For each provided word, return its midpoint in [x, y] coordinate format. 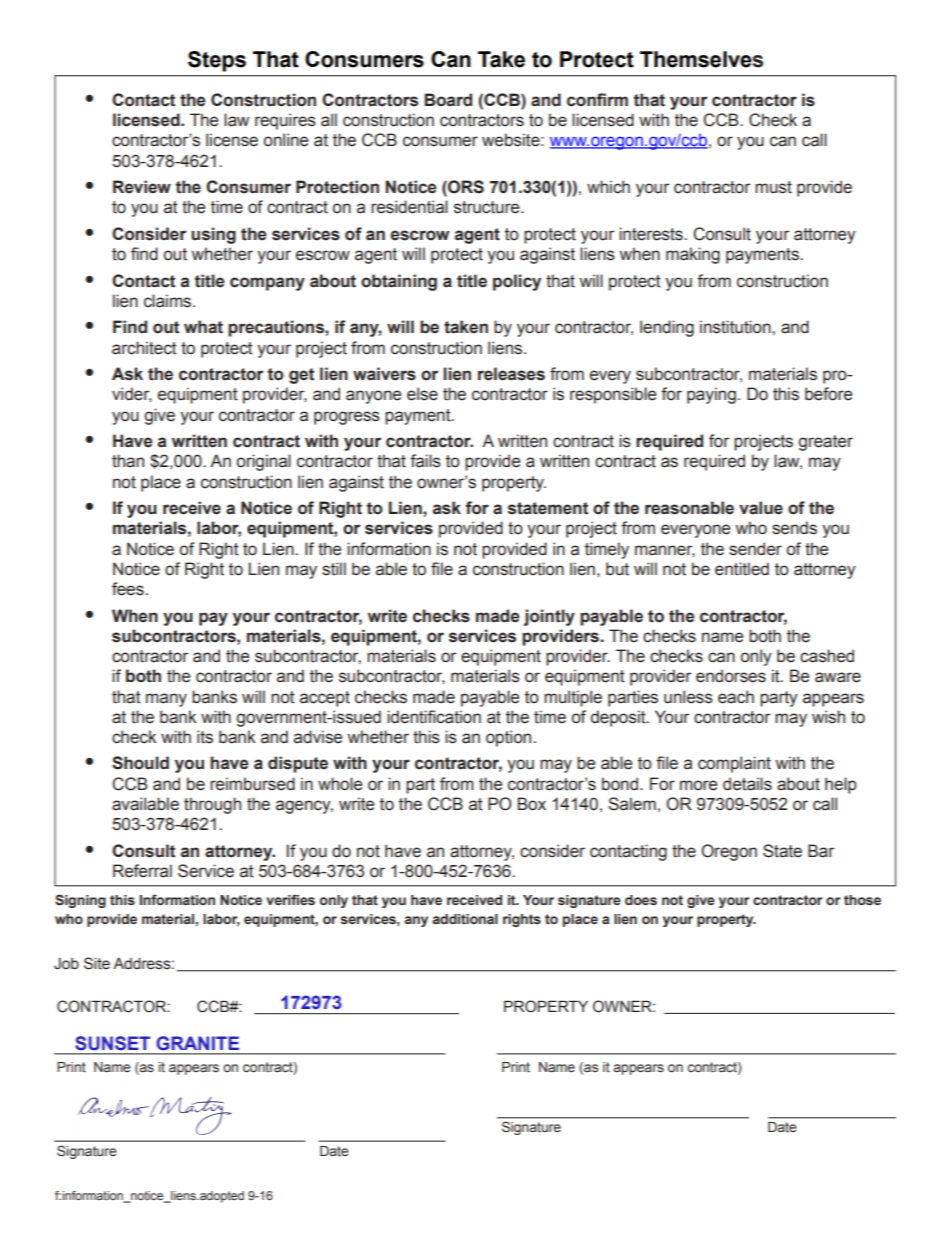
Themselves [701, 59]
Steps [217, 61]
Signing [80, 901]
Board [448, 100]
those [862, 900]
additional [465, 919]
